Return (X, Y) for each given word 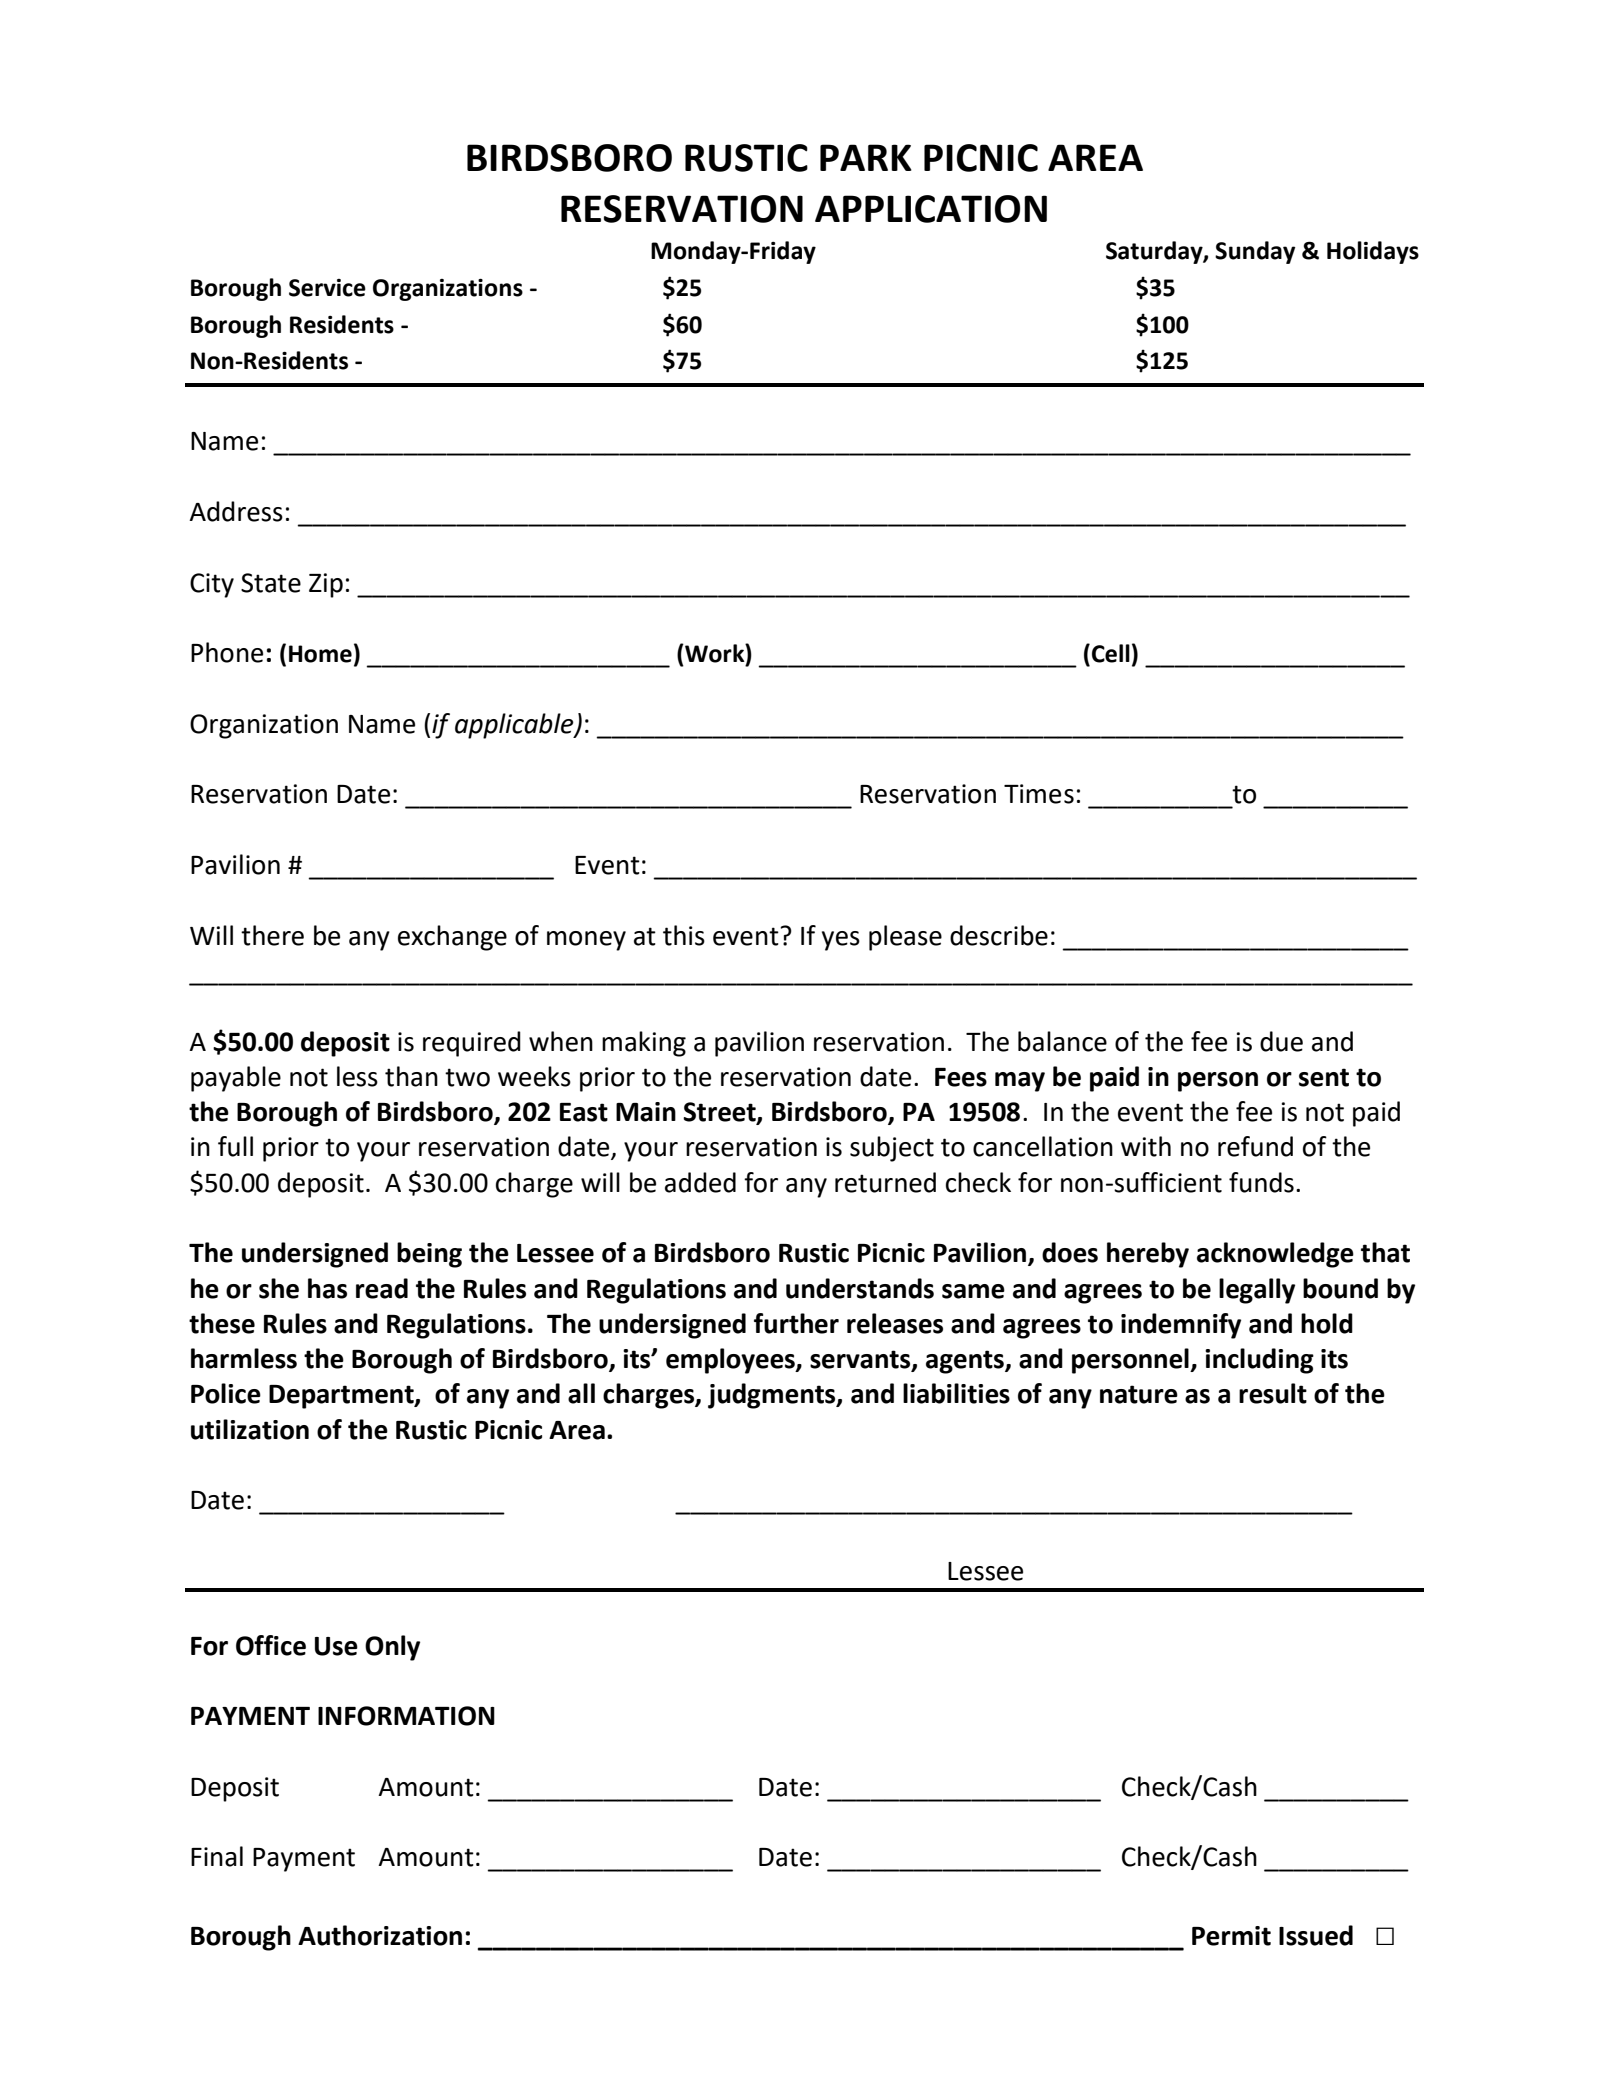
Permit (1231, 1936)
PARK (866, 157)
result (1273, 1393)
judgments (773, 1396)
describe (999, 935)
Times (1039, 794)
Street (720, 1113)
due (1281, 1041)
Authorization (380, 1935)
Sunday (1255, 252)
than (411, 1076)
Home (320, 654)
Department (342, 1397)
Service (327, 288)
